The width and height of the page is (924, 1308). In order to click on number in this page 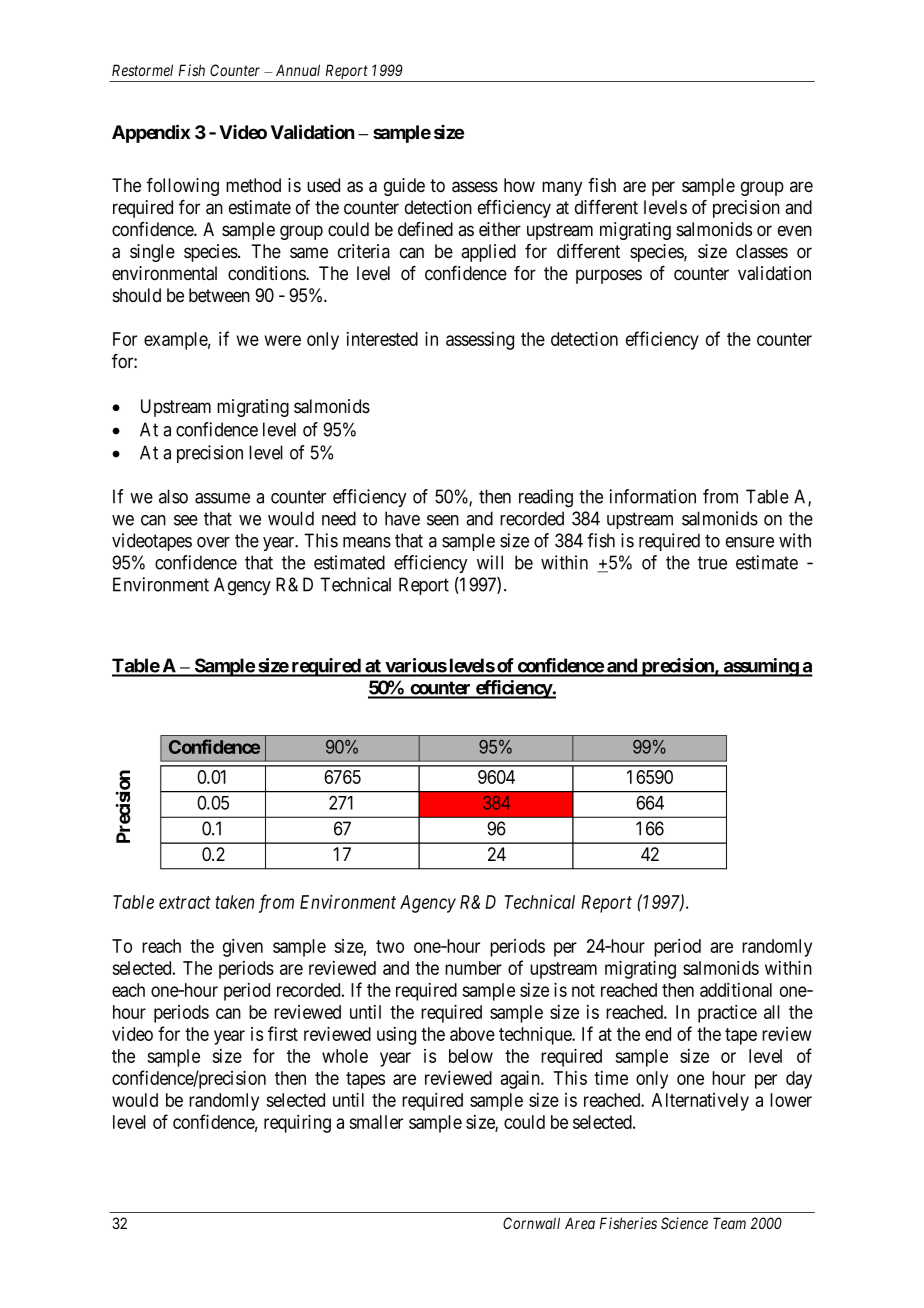, I will do `click(473, 968)`.
